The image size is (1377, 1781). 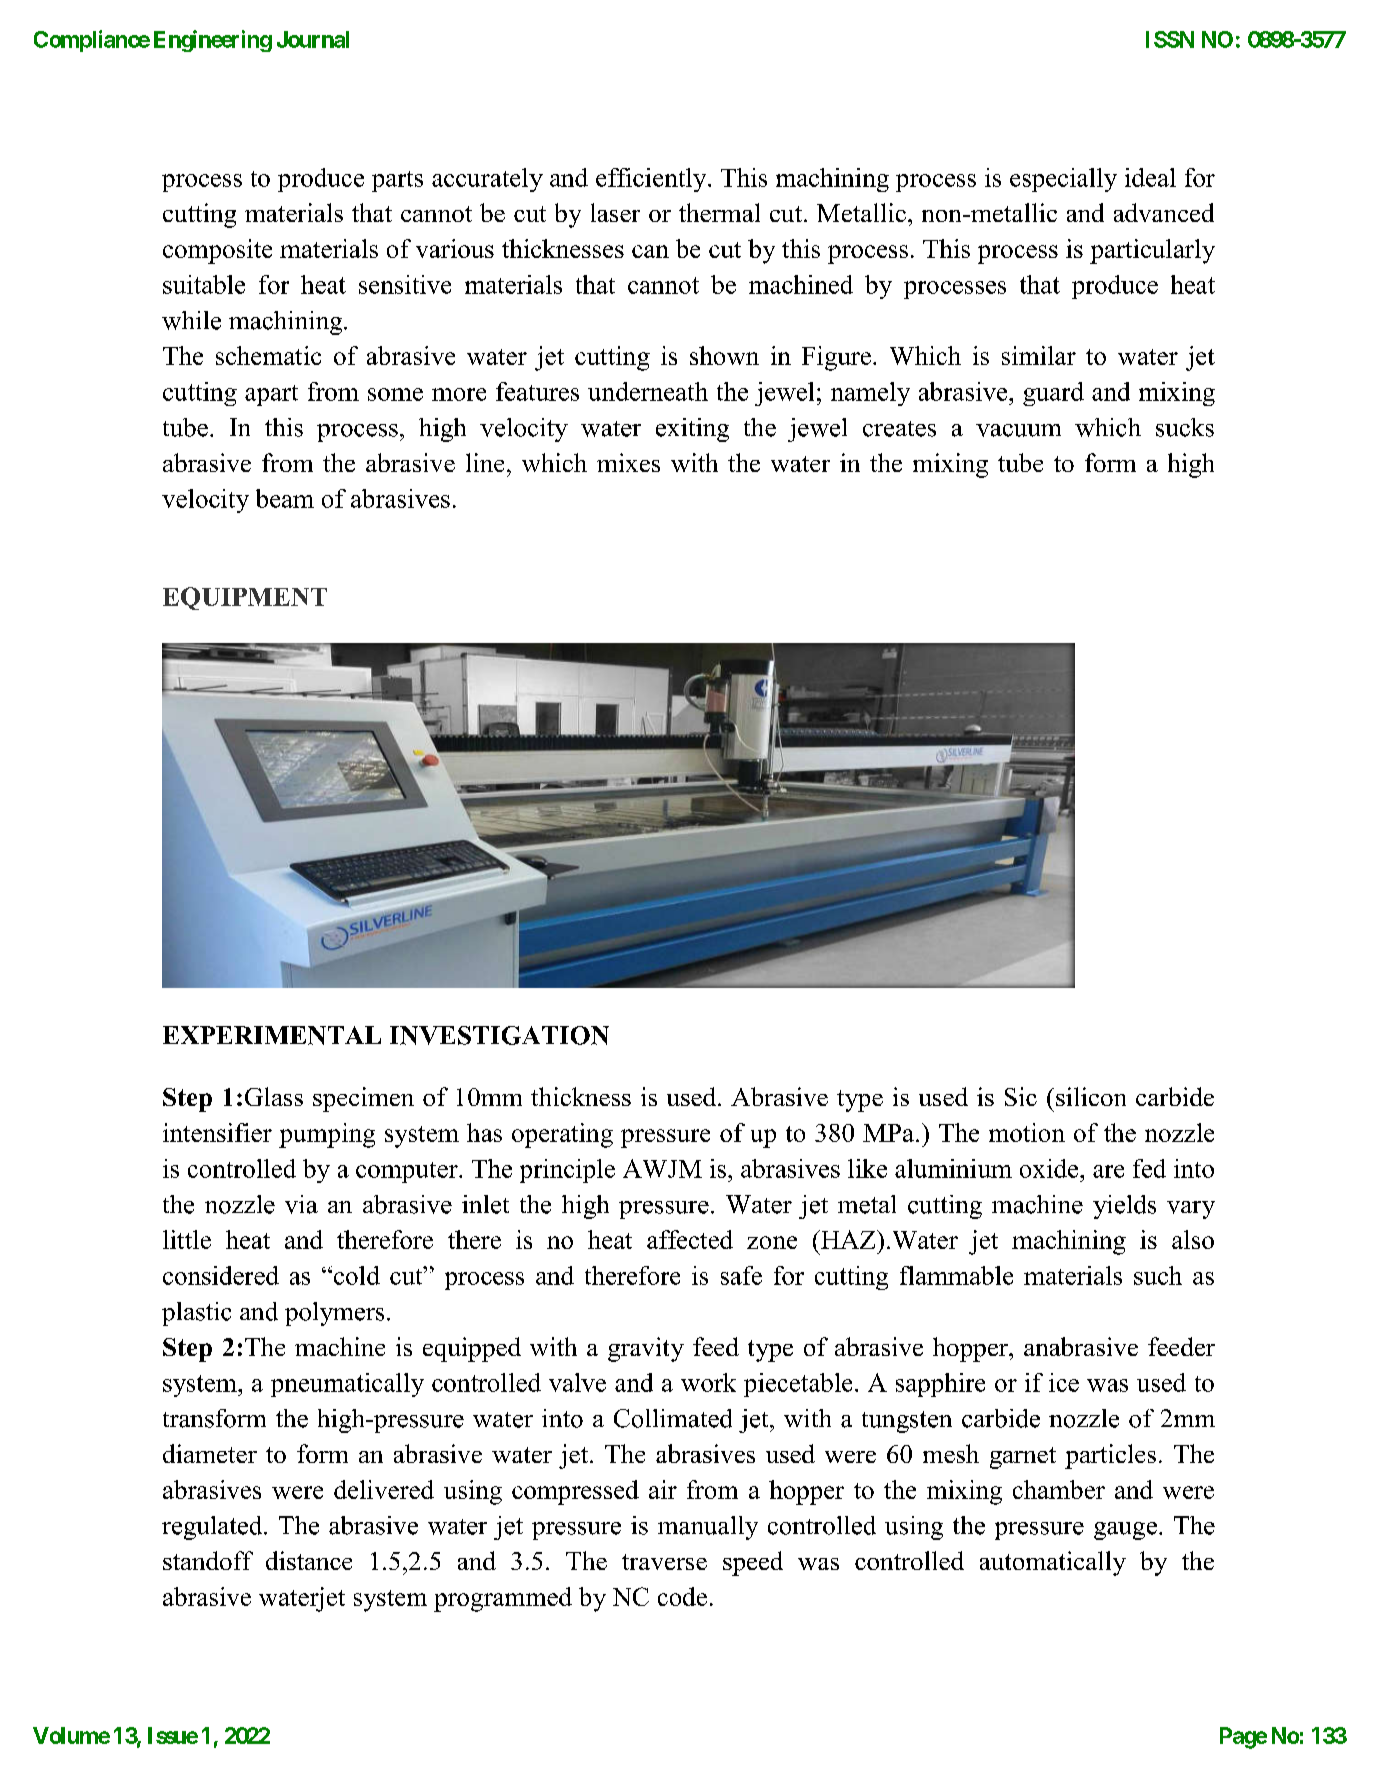 What do you see at coordinates (272, 1035) in the screenshot?
I see `EXPERIMENTAL` at bounding box center [272, 1035].
